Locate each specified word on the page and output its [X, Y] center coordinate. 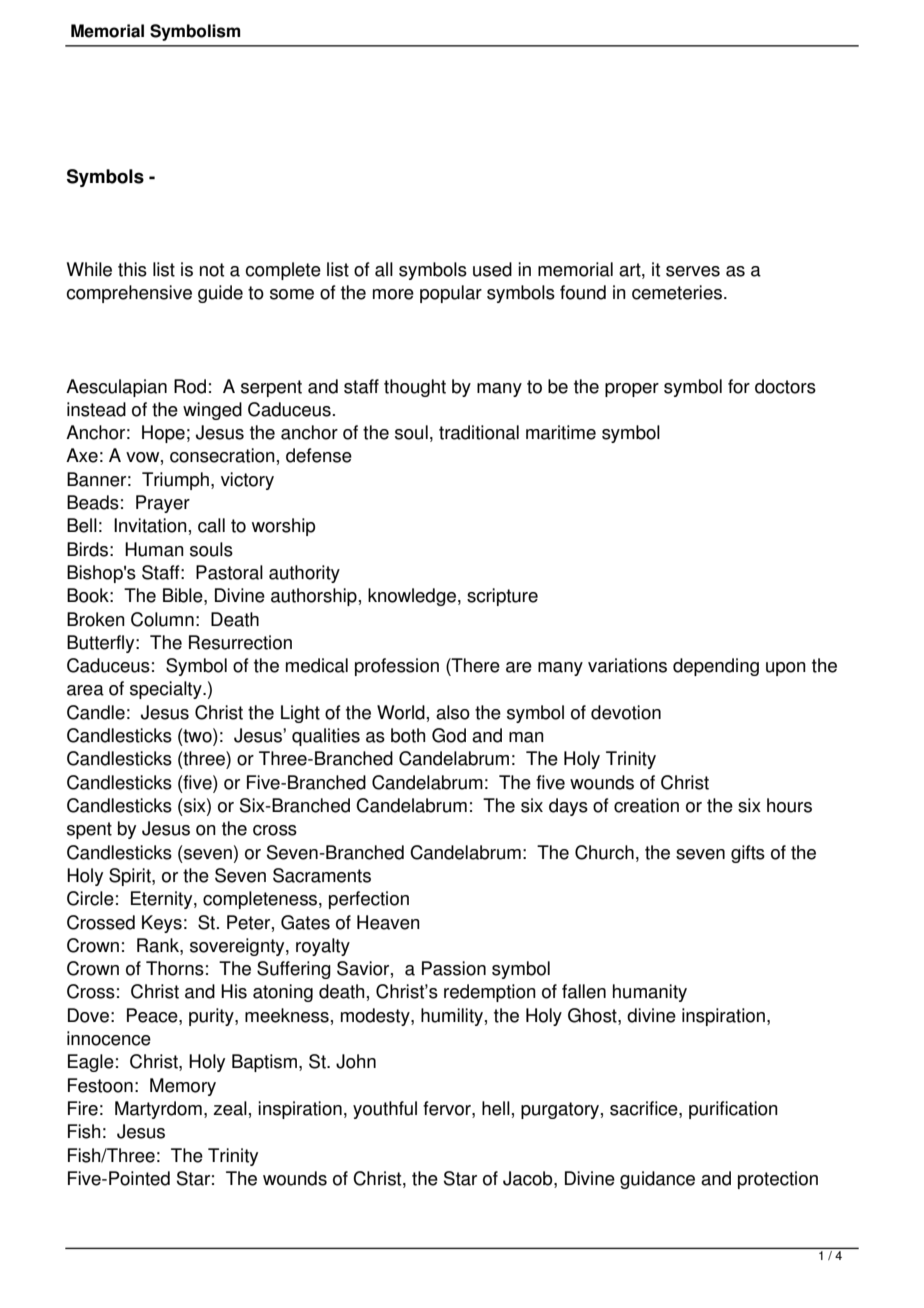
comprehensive [129, 294]
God [449, 735]
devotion [626, 712]
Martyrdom [158, 1110]
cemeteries [677, 292]
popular [451, 294]
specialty [167, 690]
